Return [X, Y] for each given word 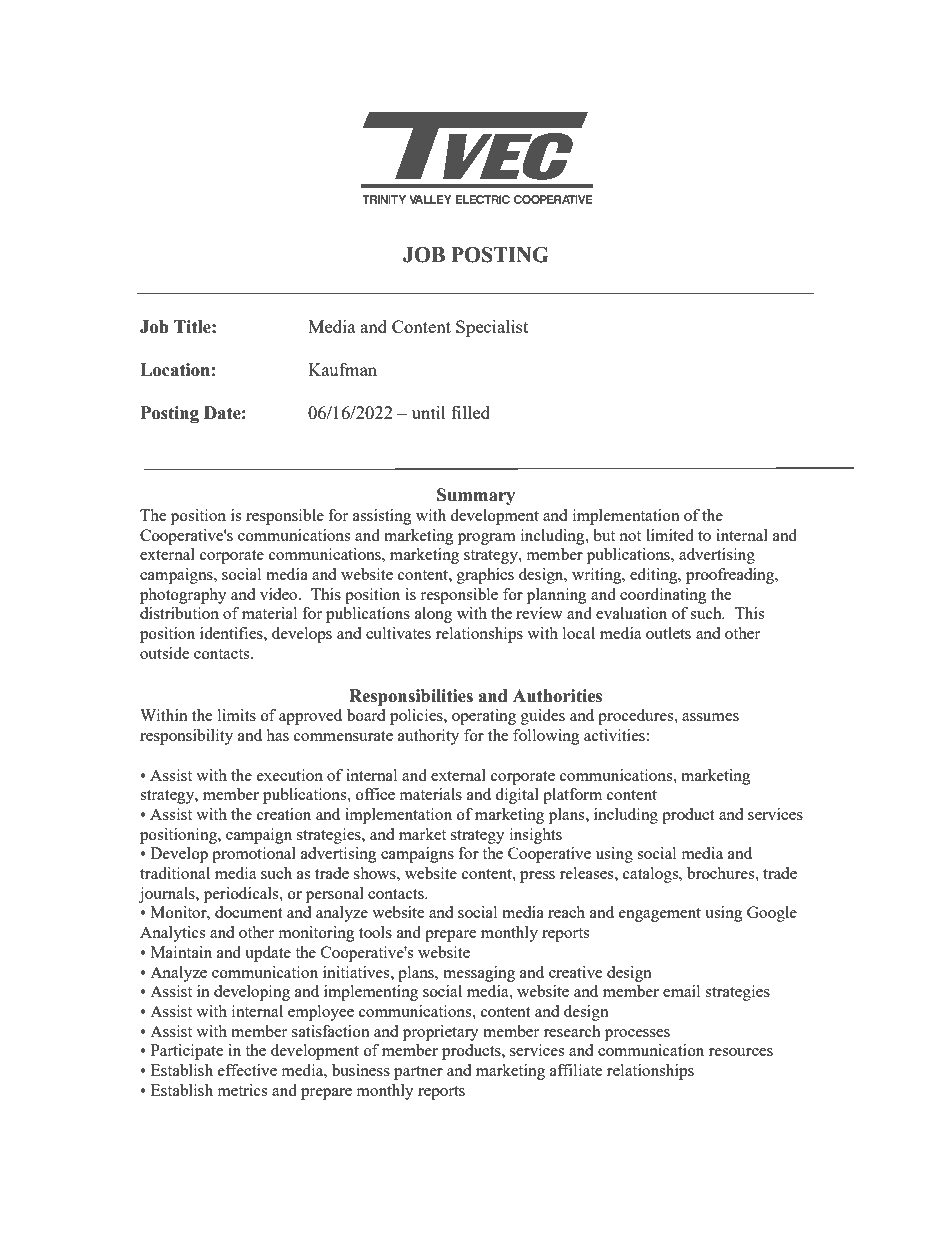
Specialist [492, 328]
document [248, 912]
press [537, 877]
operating [484, 717]
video [280, 594]
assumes [710, 717]
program [487, 539]
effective [247, 1070]
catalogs [652, 875]
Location [175, 370]
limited [670, 535]
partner [418, 1073]
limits [237, 715]
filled [470, 412]
